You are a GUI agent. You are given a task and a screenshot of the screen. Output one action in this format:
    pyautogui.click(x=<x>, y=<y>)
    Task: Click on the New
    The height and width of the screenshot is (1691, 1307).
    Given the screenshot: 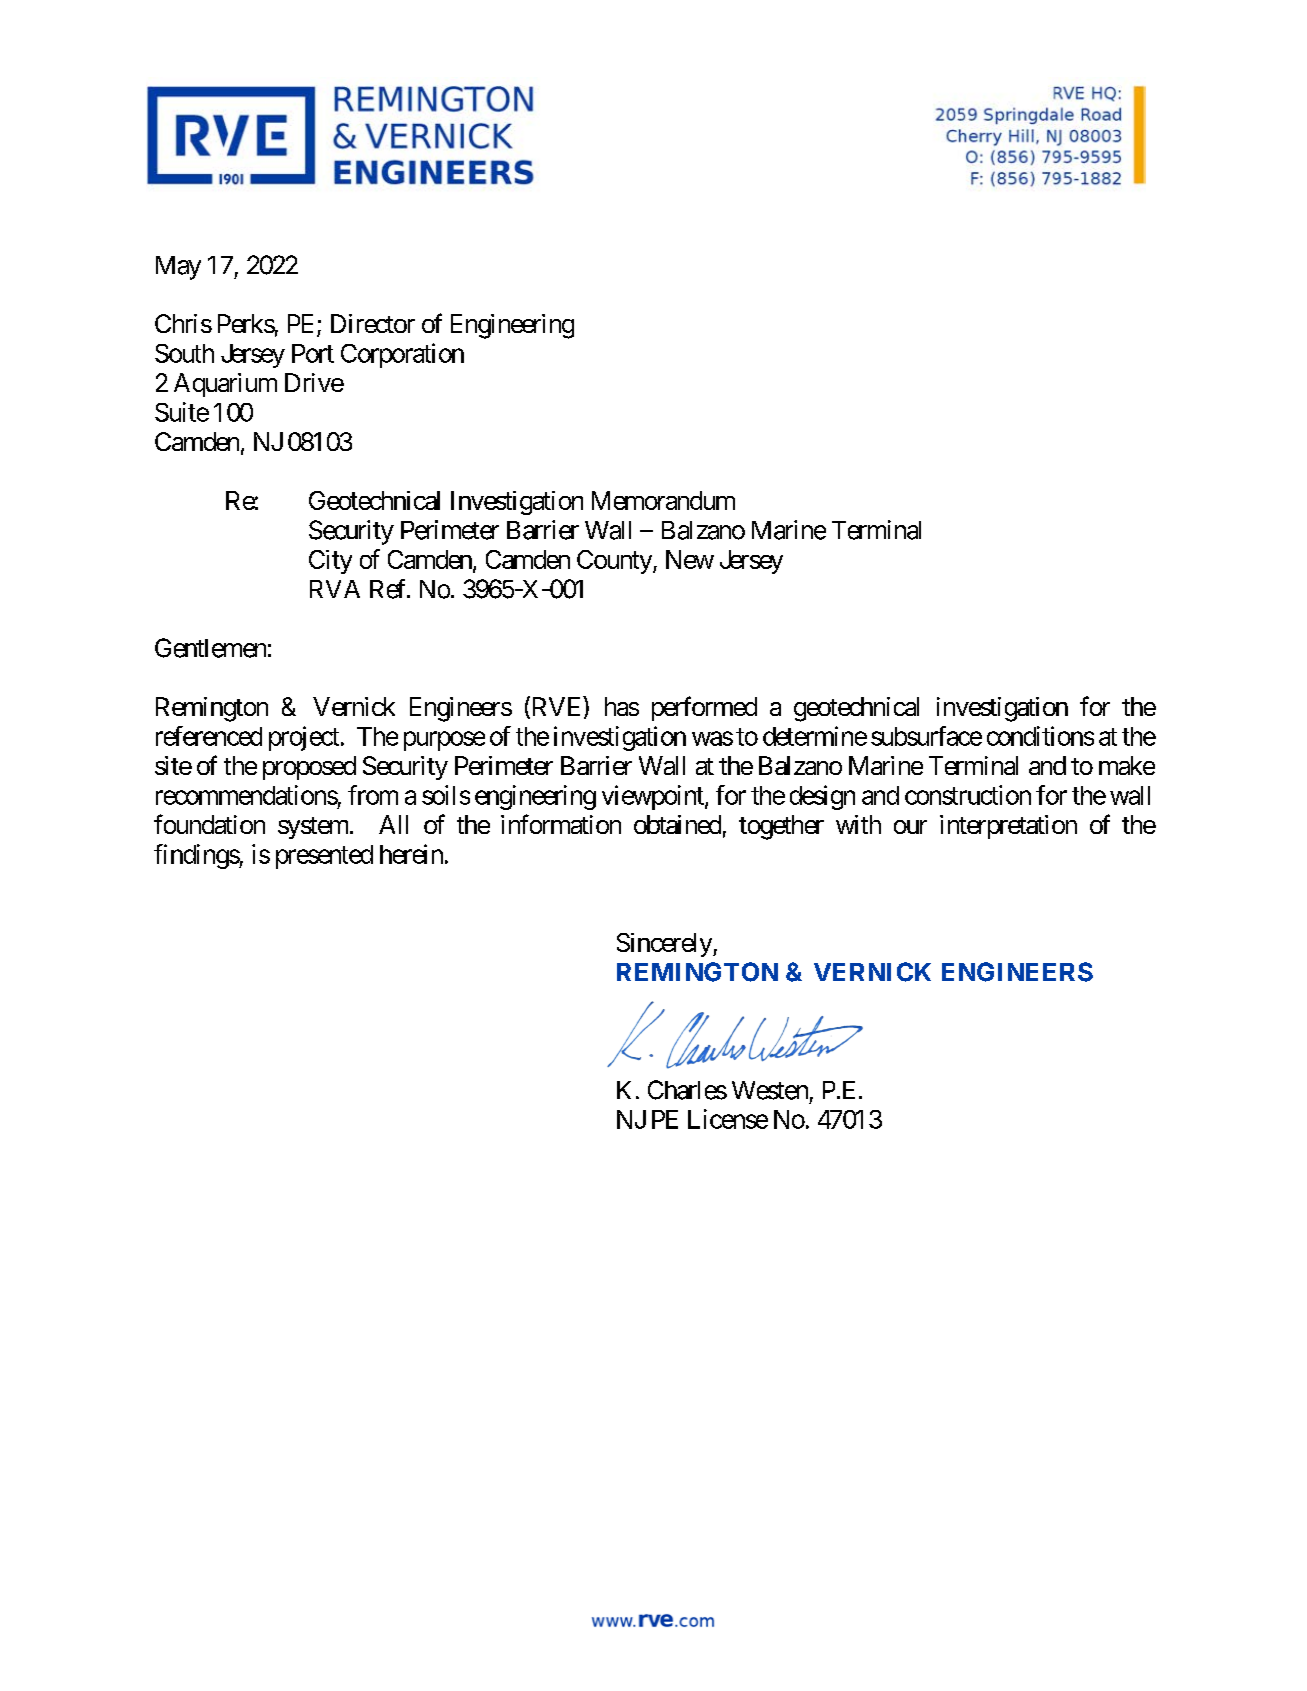 What is the action you would take?
    pyautogui.click(x=690, y=559)
